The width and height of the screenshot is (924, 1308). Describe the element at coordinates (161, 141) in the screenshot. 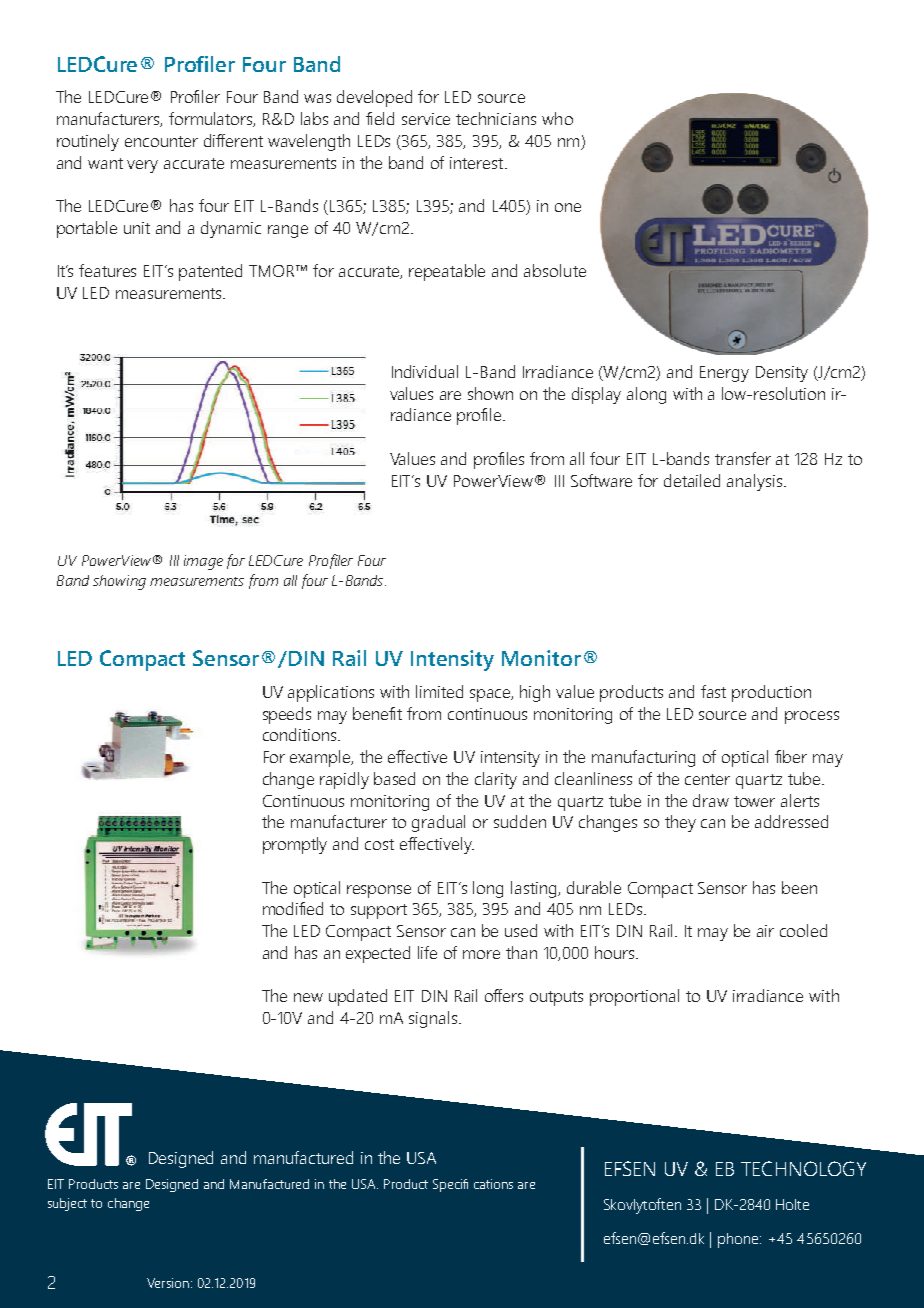

I see `encounter` at that location.
